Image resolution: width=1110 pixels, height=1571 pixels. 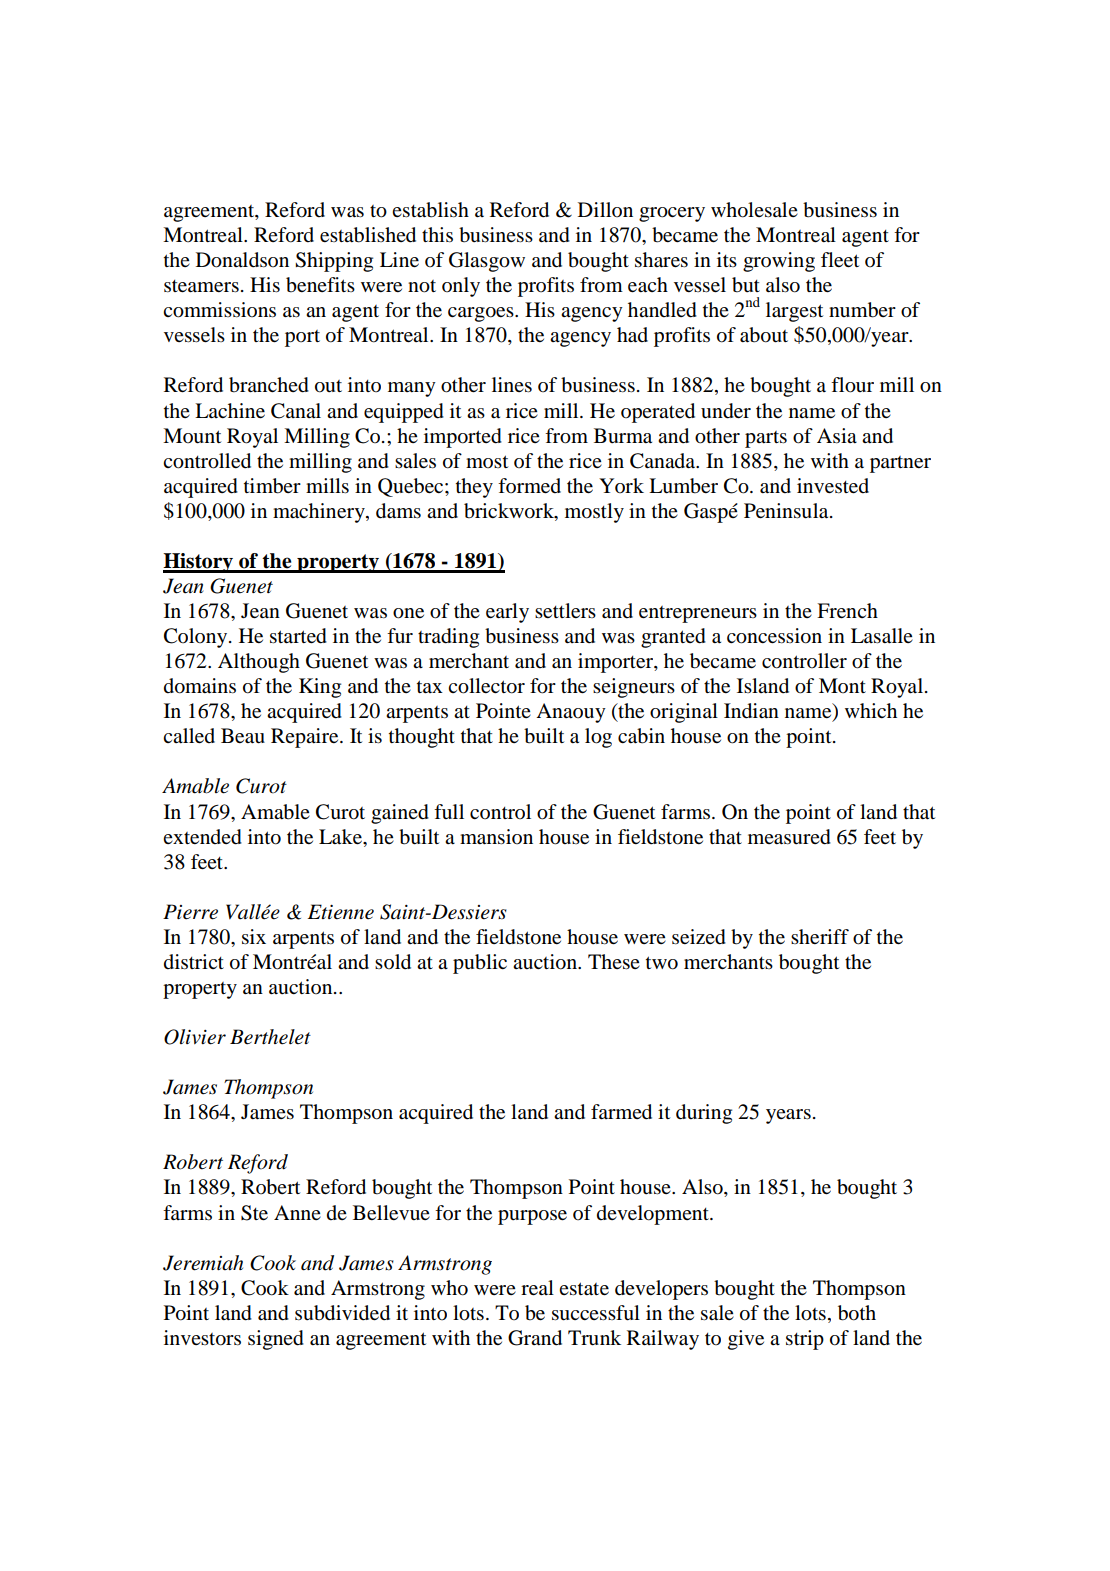 I want to click on Beau, so click(x=243, y=736).
